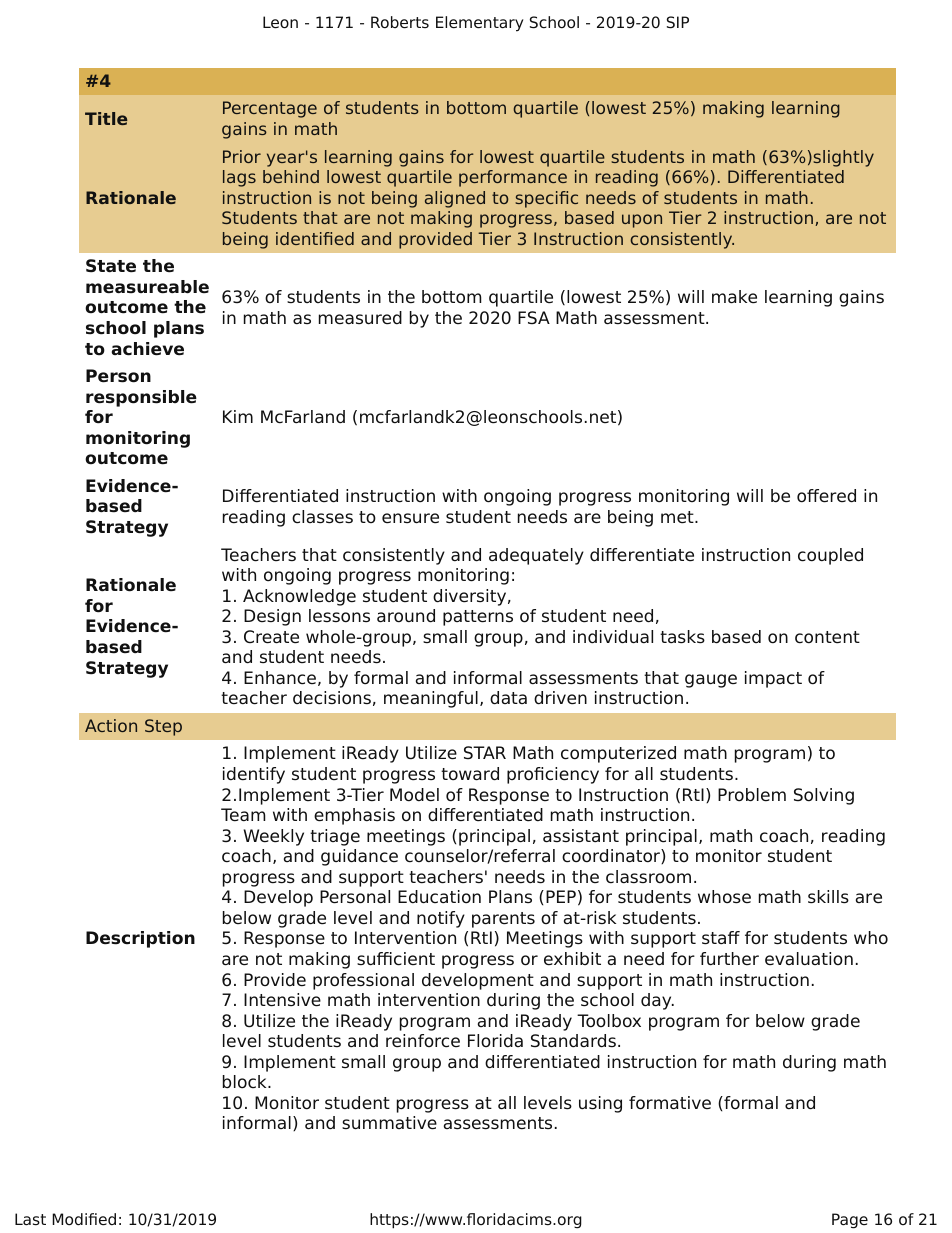  What do you see at coordinates (678, 22) in the screenshot?
I see `SIP` at bounding box center [678, 22].
